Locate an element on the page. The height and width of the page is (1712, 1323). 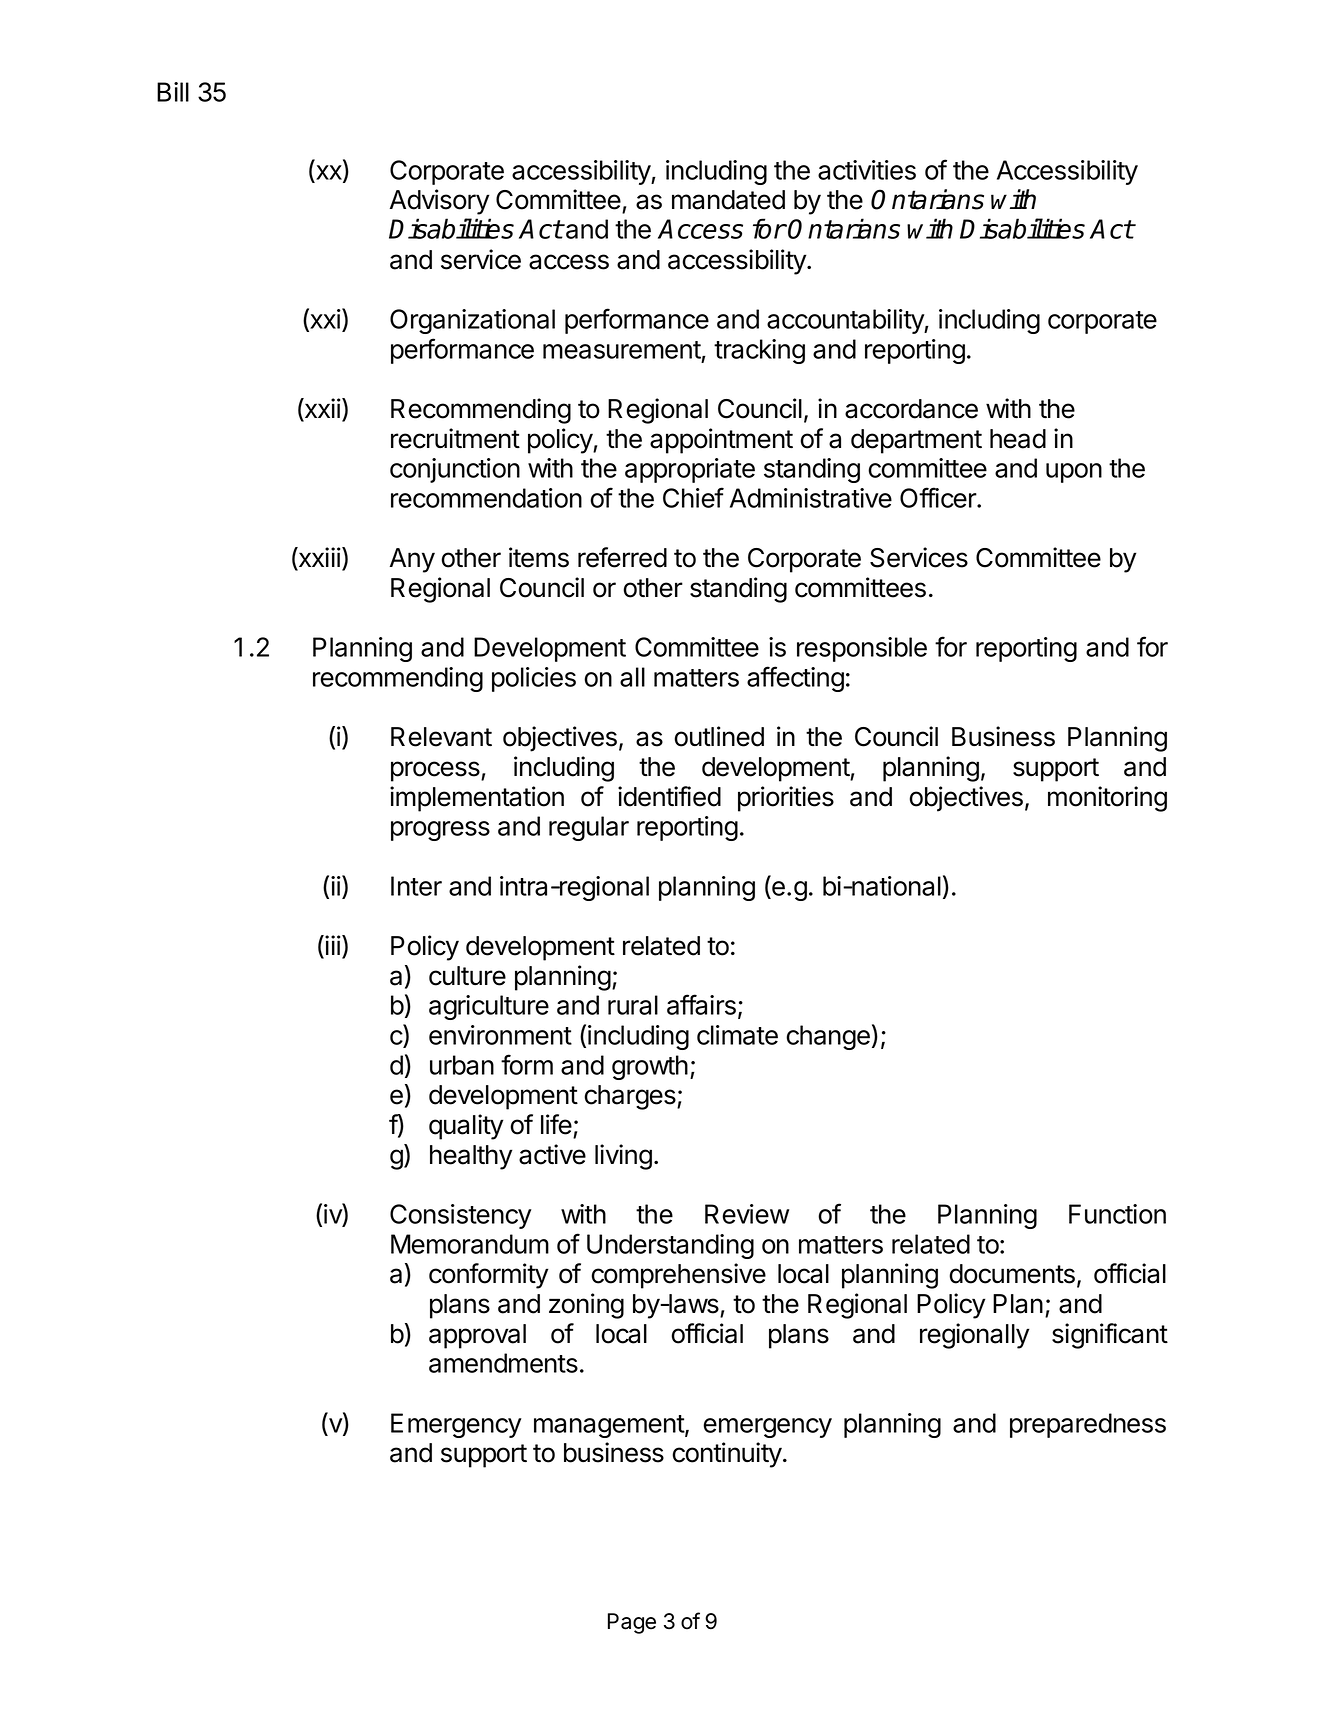
Bill is located at coordinates (173, 92).
